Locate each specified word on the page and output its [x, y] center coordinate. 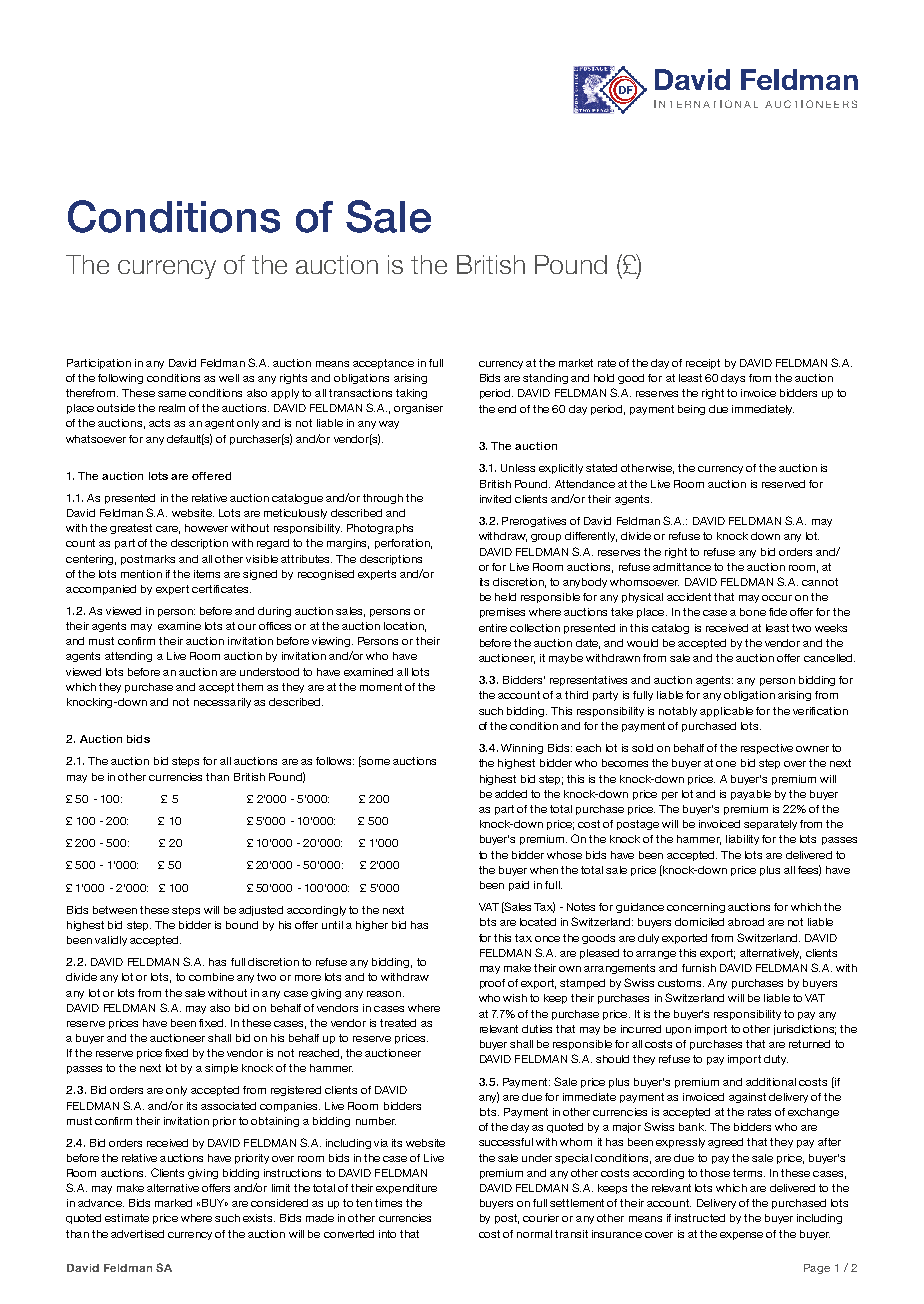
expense [741, 1236]
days [733, 379]
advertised [137, 1234]
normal [534, 1234]
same [172, 394]
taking [411, 394]
